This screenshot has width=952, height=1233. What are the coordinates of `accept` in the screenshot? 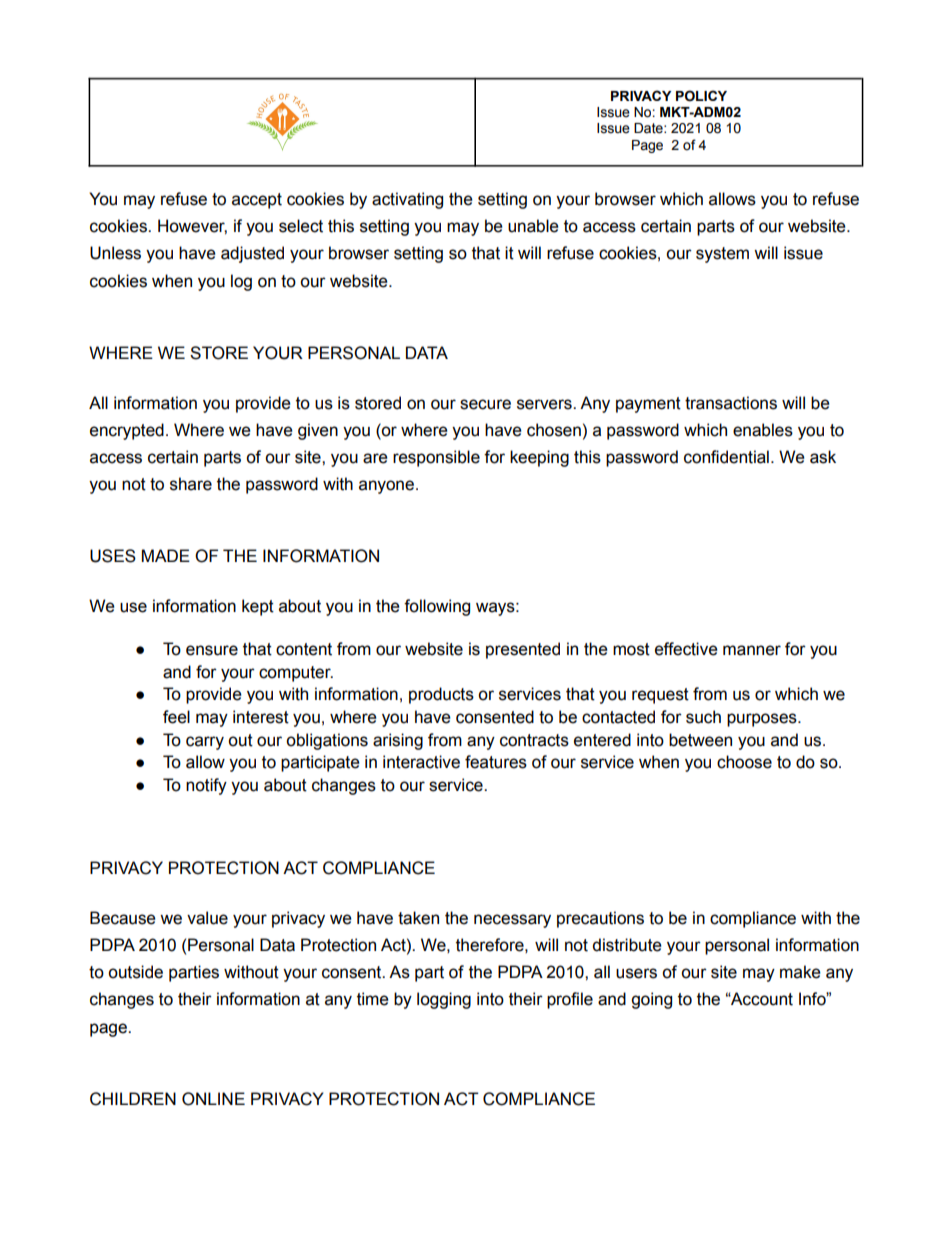 It's located at (257, 201).
